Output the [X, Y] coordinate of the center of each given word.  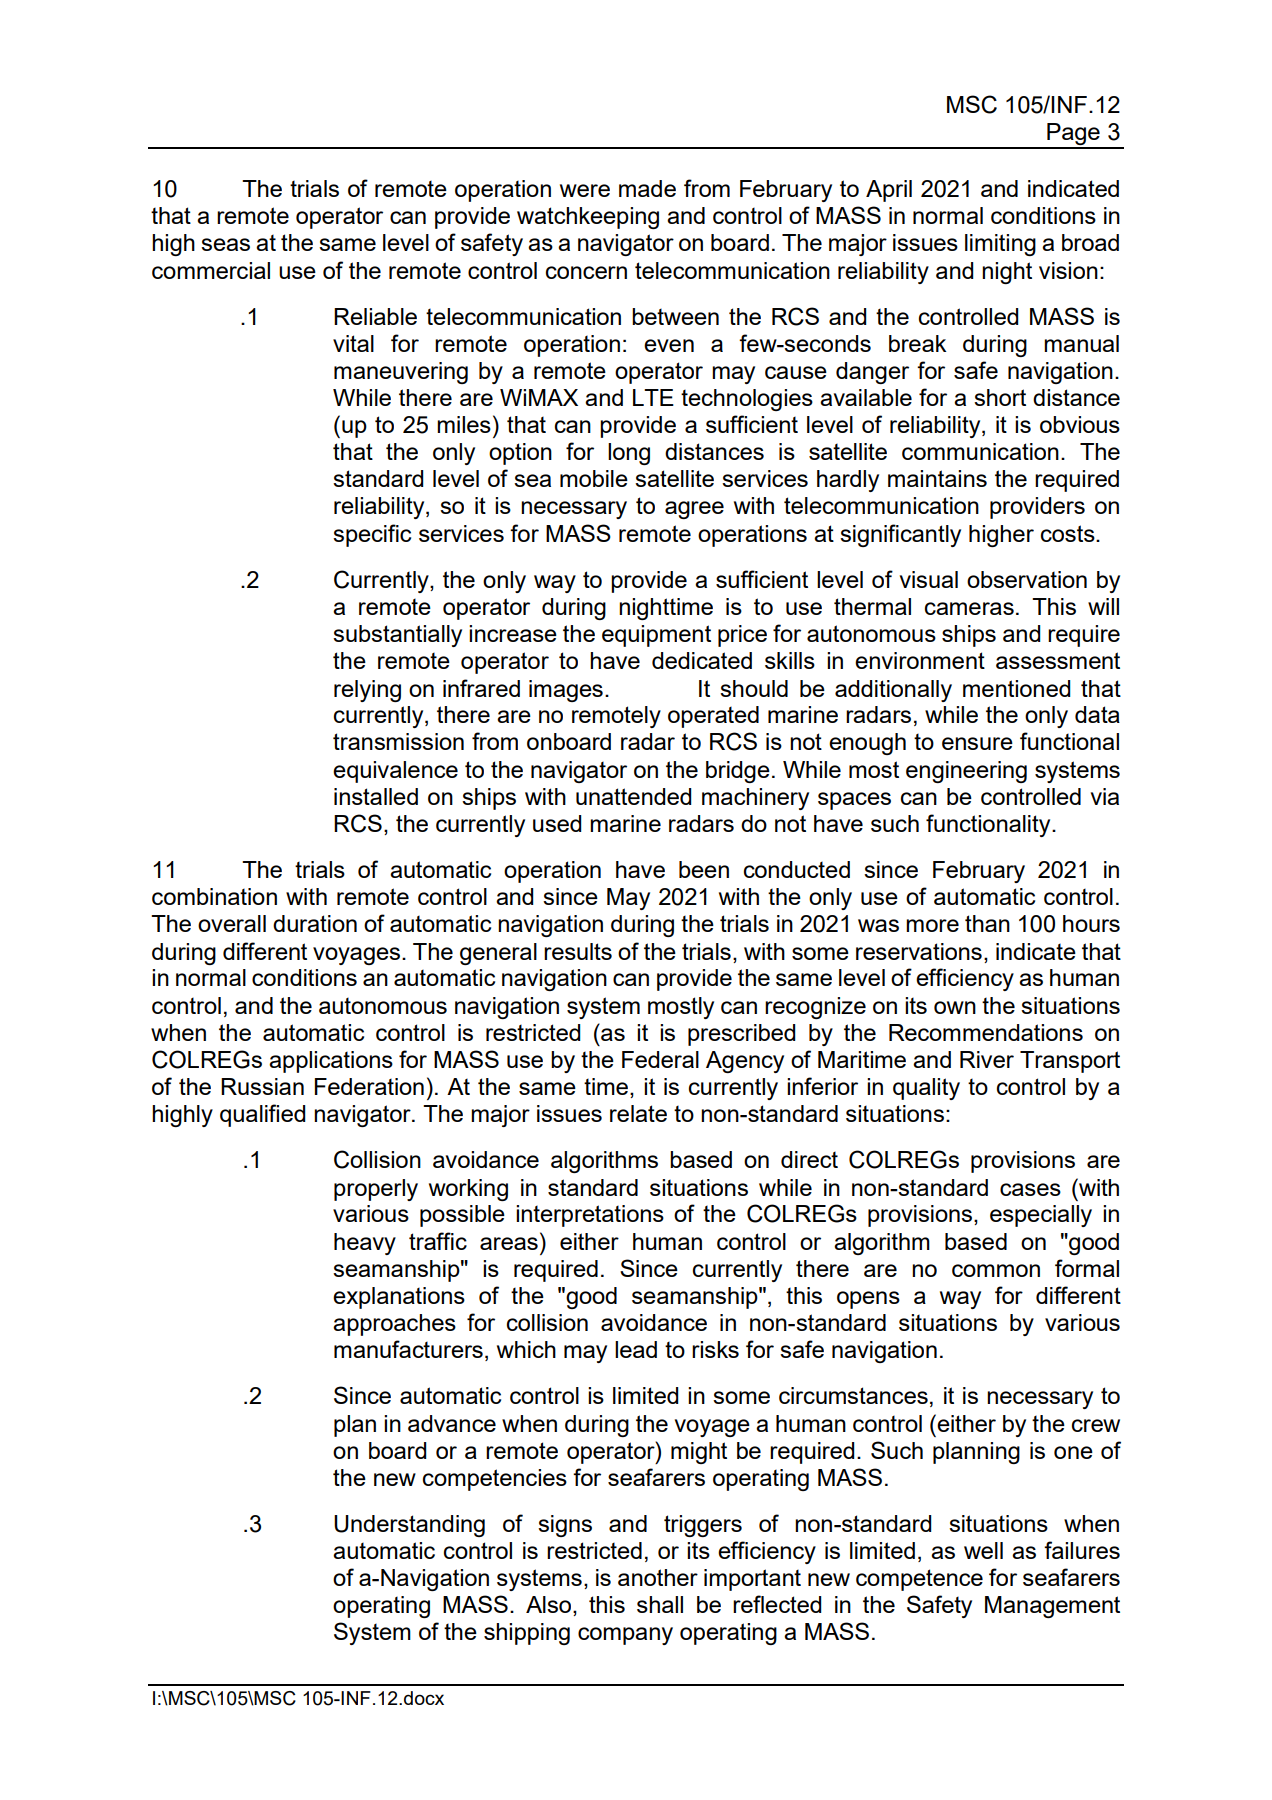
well [983, 1550]
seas [225, 244]
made [647, 188]
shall [660, 1604]
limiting [1000, 245]
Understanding [409, 1526]
